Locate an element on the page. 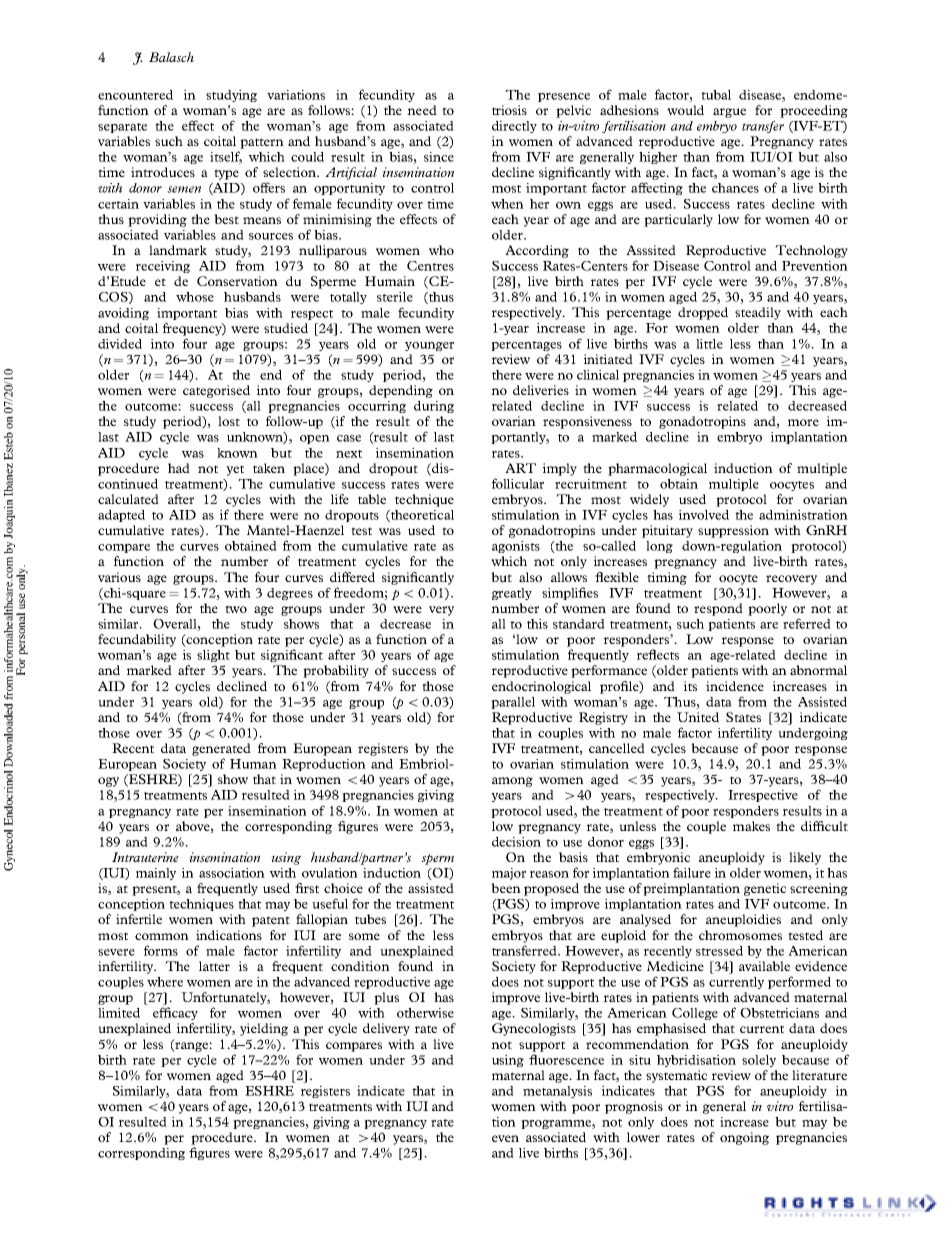  theoretical is located at coordinates (421, 516).
